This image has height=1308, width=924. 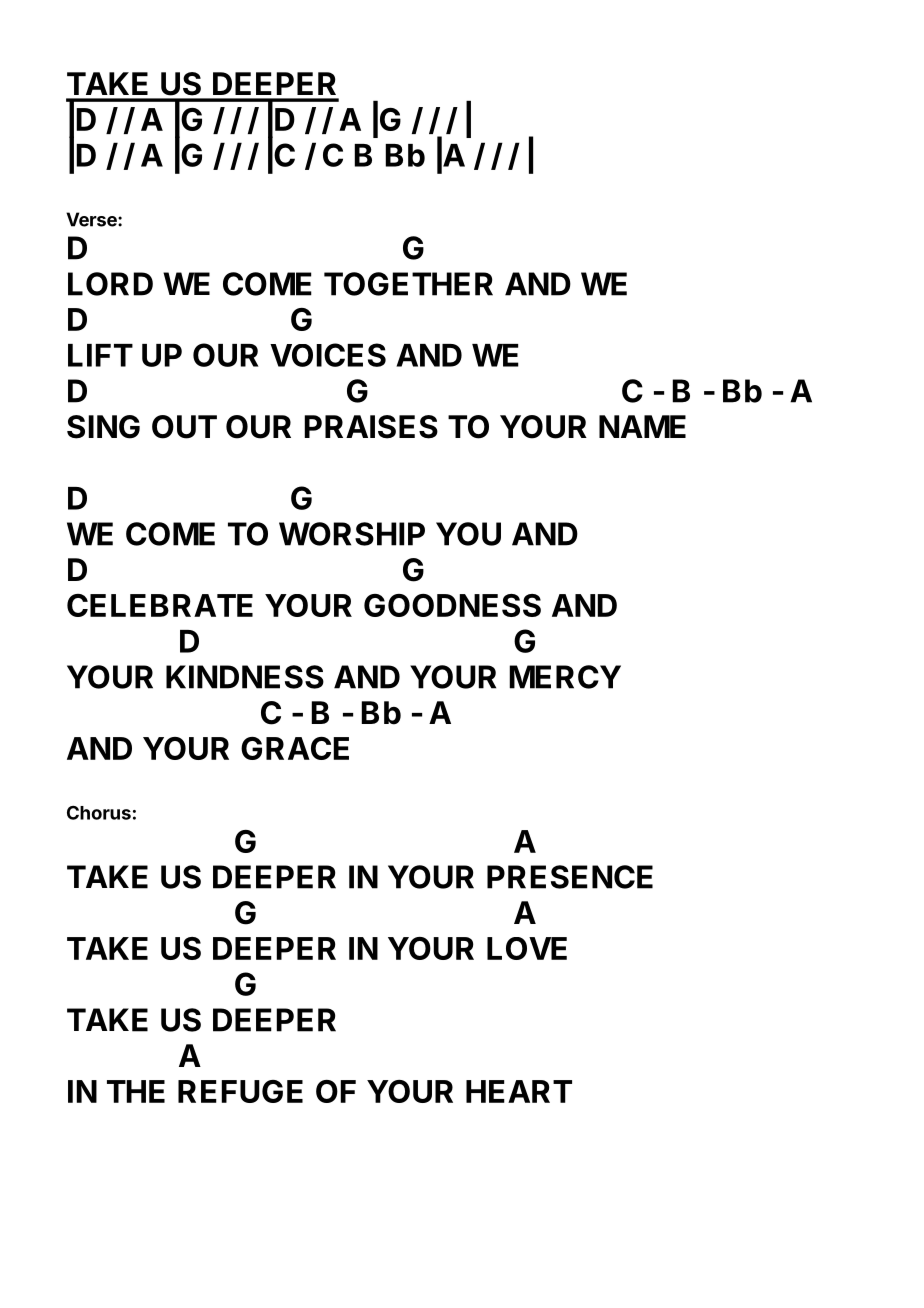 I want to click on GRACE, so click(x=295, y=748).
